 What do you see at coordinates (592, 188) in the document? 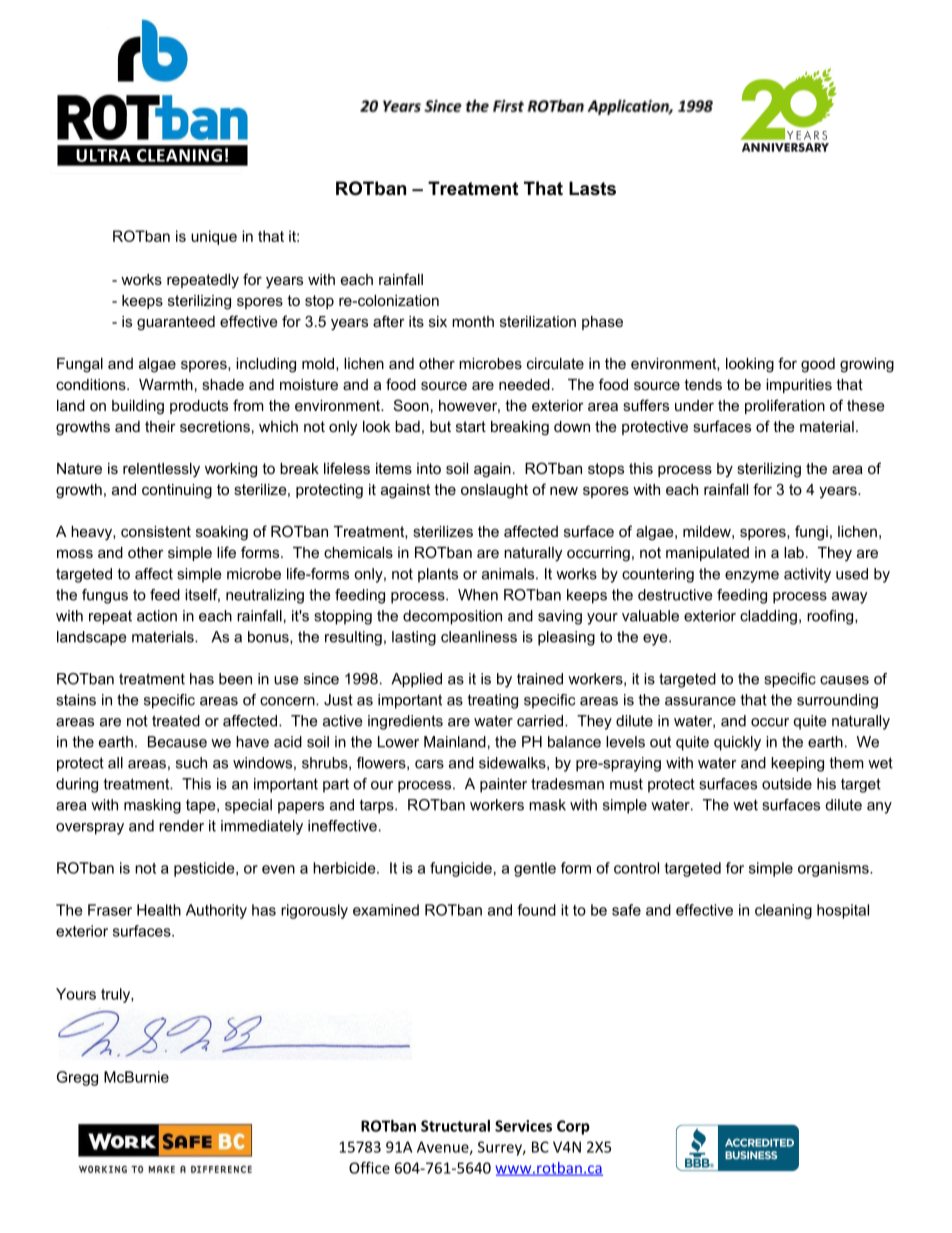
I see `Lasts` at bounding box center [592, 188].
